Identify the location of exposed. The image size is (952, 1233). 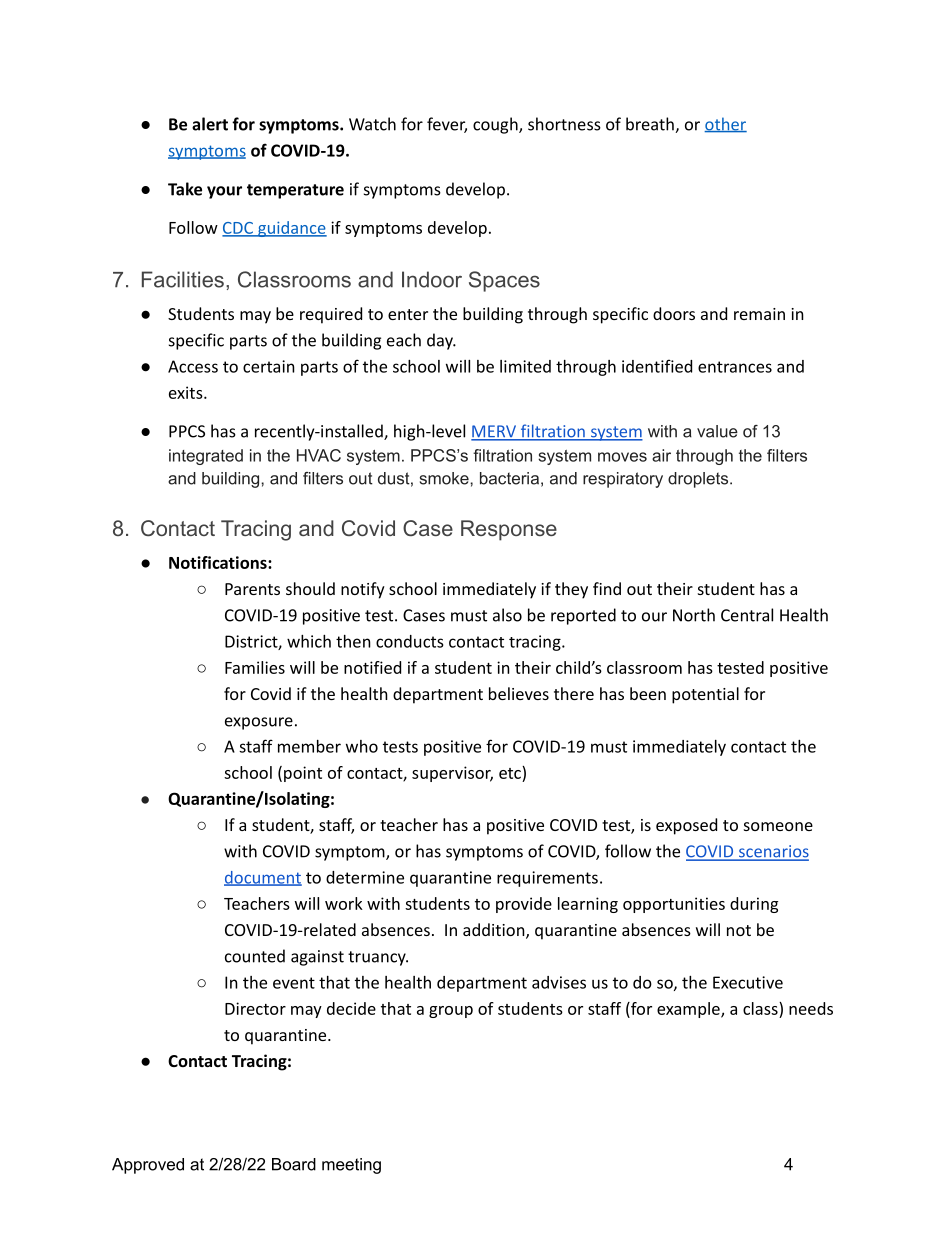
(686, 826).
